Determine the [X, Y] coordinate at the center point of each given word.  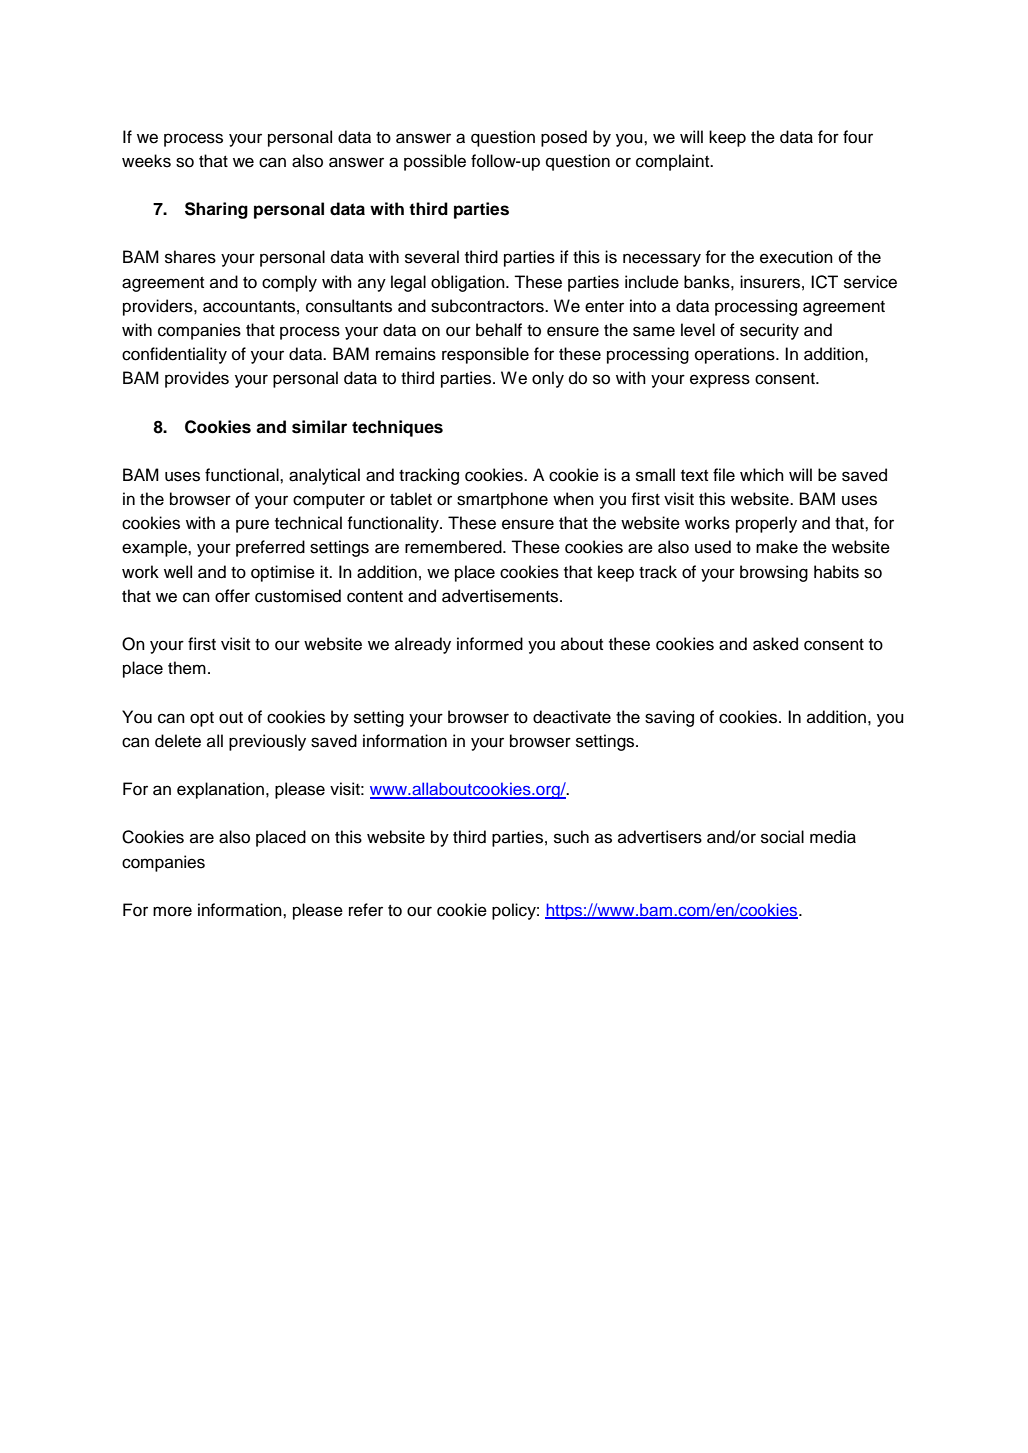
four [858, 137]
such [571, 837]
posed [564, 138]
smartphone [502, 500]
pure [252, 526]
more [172, 911]
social [782, 837]
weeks [146, 161]
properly [766, 524]
